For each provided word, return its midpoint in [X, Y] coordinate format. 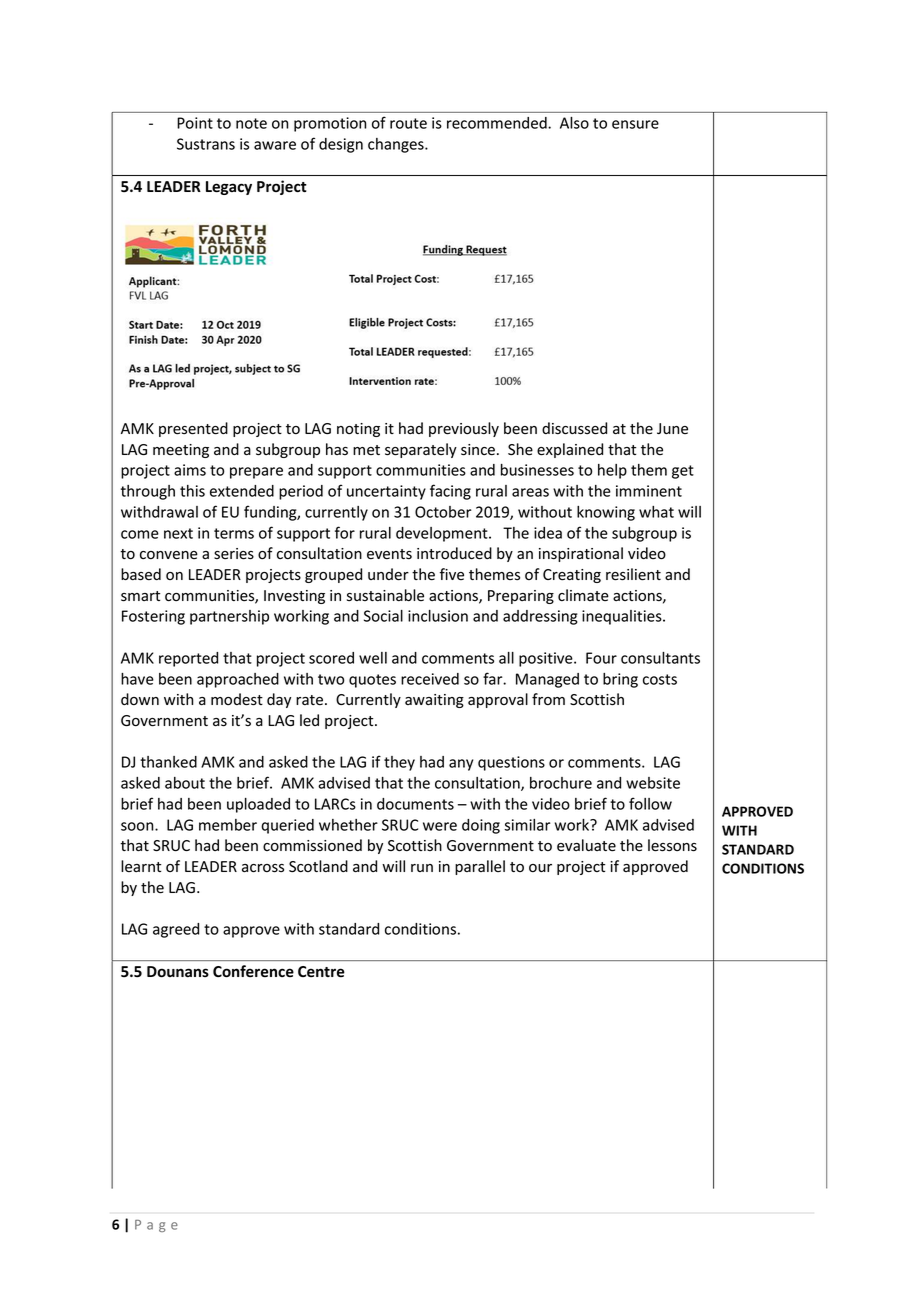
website [653, 783]
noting [358, 430]
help [612, 471]
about [185, 783]
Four [601, 658]
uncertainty [386, 492]
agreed [176, 930]
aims [190, 470]
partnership [229, 617]
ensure [635, 124]
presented [193, 429]
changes [397, 145]
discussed [574, 428]
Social [383, 616]
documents [415, 804]
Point [195, 123]
